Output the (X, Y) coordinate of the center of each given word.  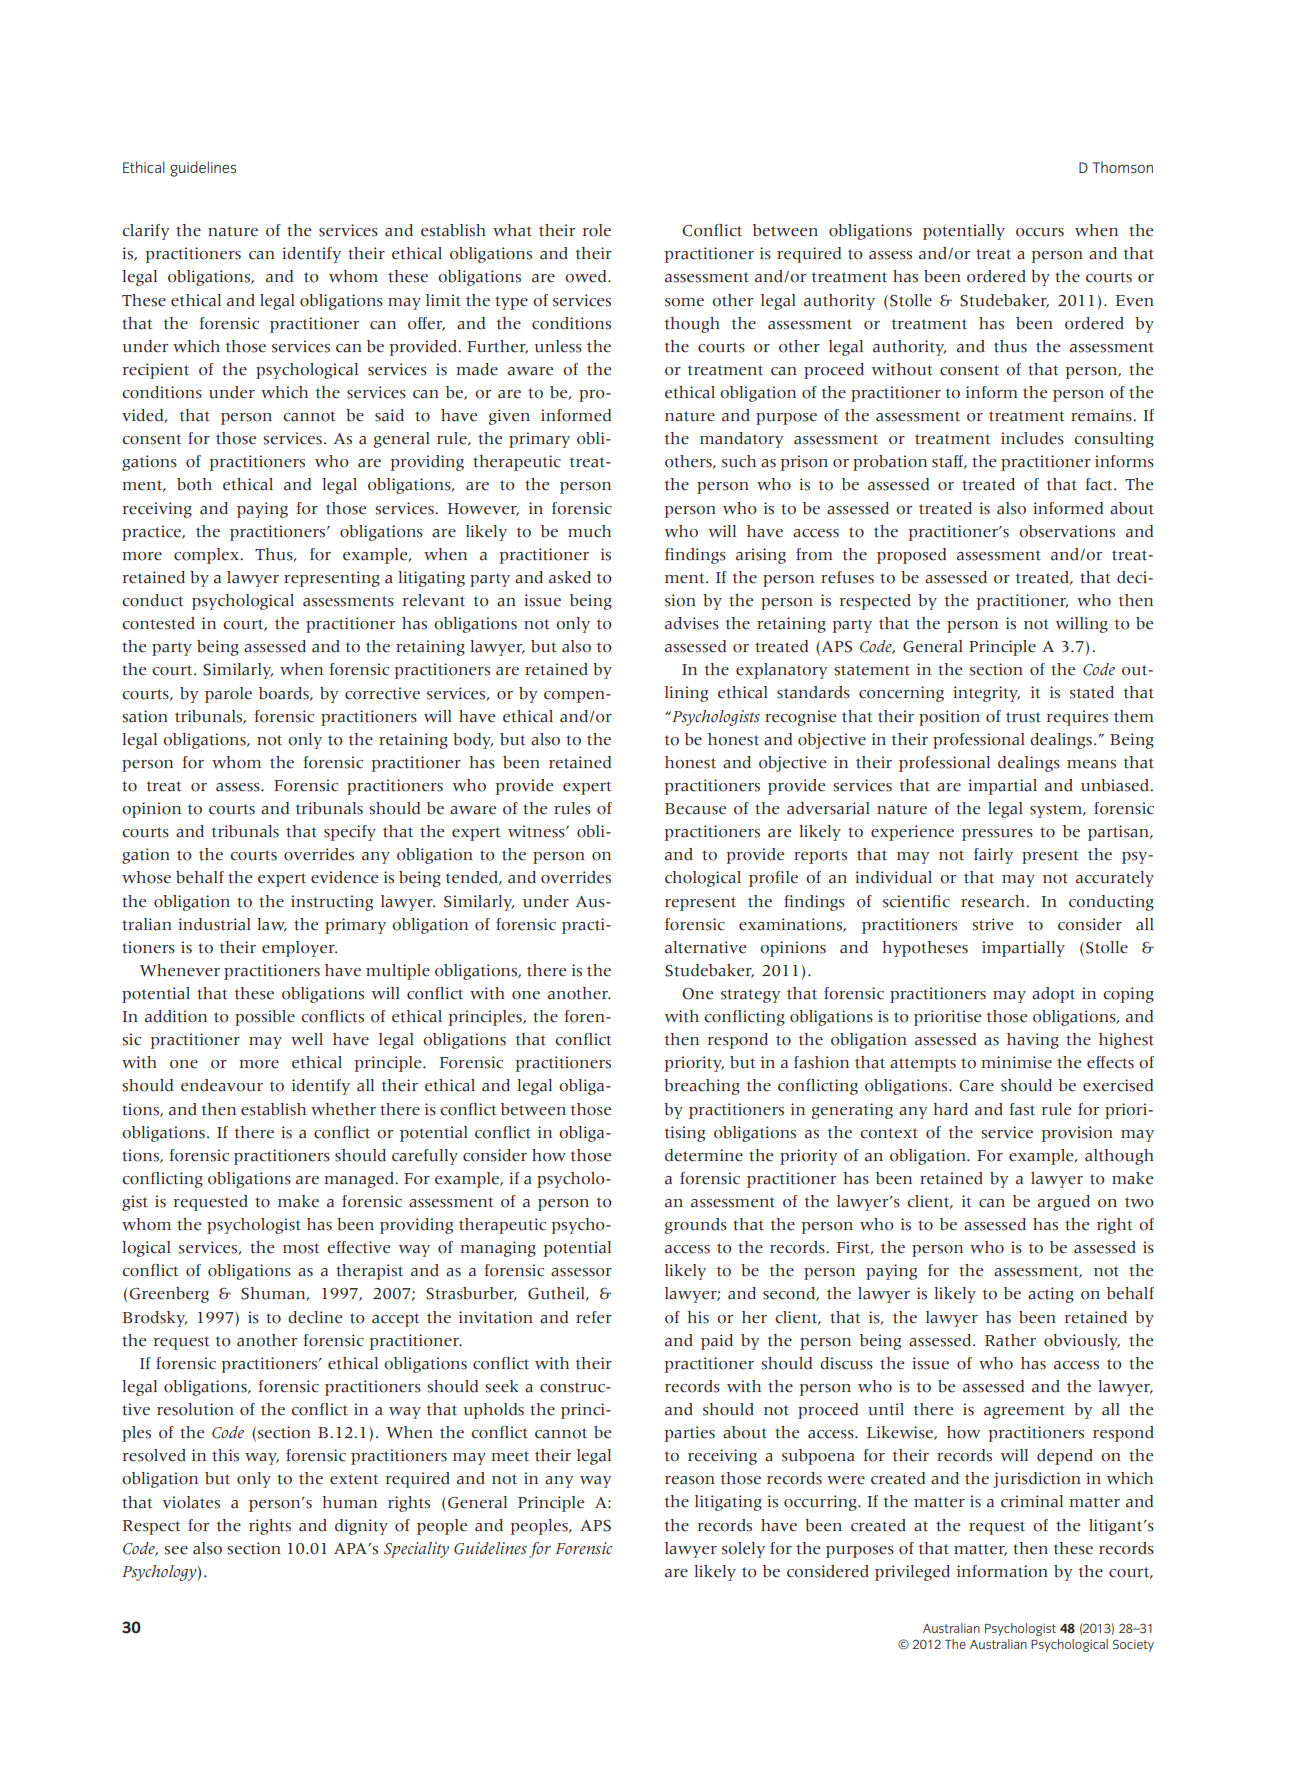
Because (695, 809)
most (301, 1248)
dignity (361, 1527)
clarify (145, 232)
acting (1051, 1295)
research (994, 901)
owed (587, 276)
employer (299, 949)
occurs (1040, 232)
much (589, 531)
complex (208, 556)
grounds (696, 1226)
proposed (911, 556)
